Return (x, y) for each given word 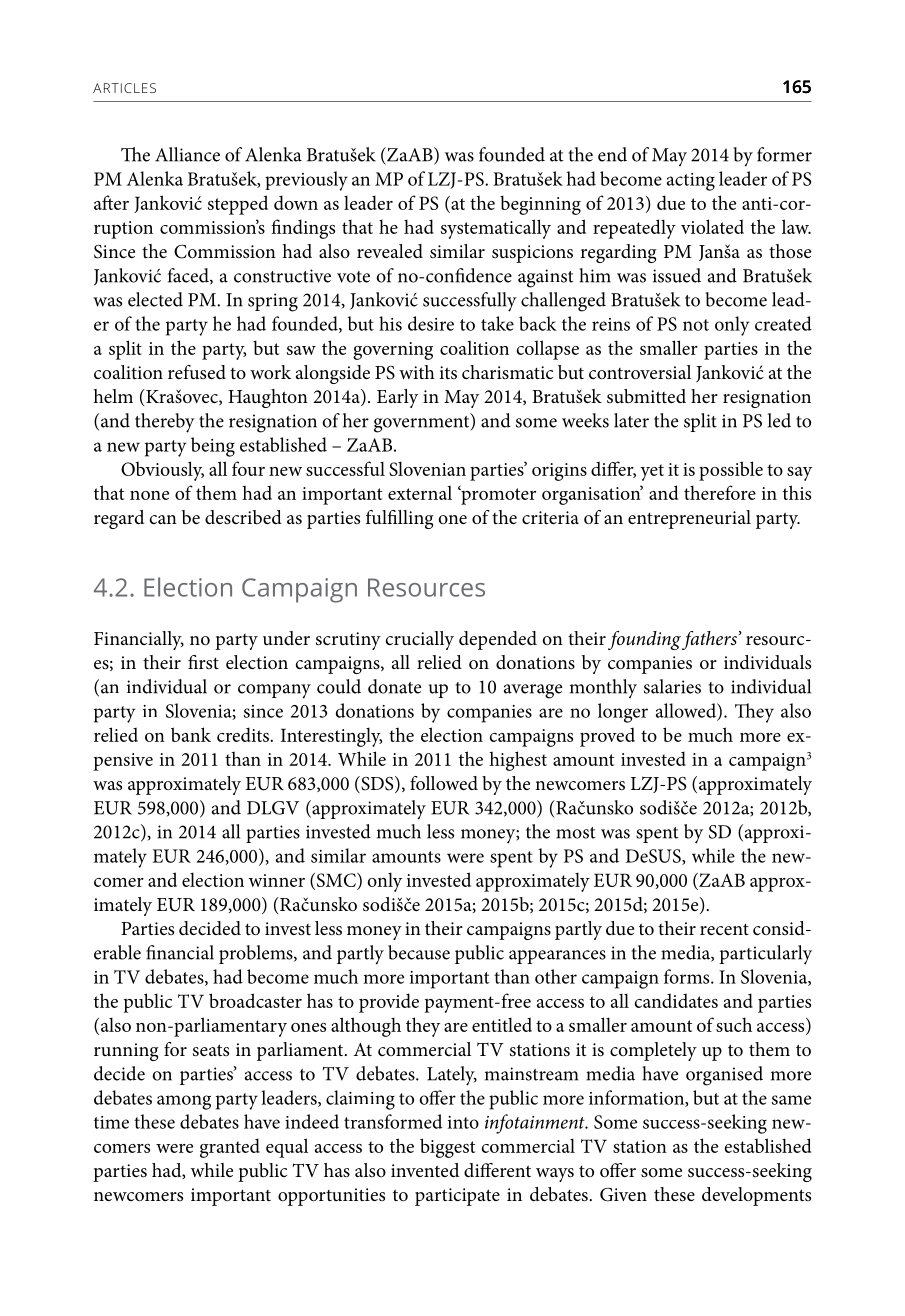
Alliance (187, 154)
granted (230, 1148)
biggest (447, 1148)
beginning (540, 205)
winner (277, 880)
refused (197, 372)
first (203, 662)
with (417, 372)
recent (724, 929)
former (784, 154)
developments (756, 1196)
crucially (420, 640)
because (419, 952)
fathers (710, 640)
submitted (646, 396)
